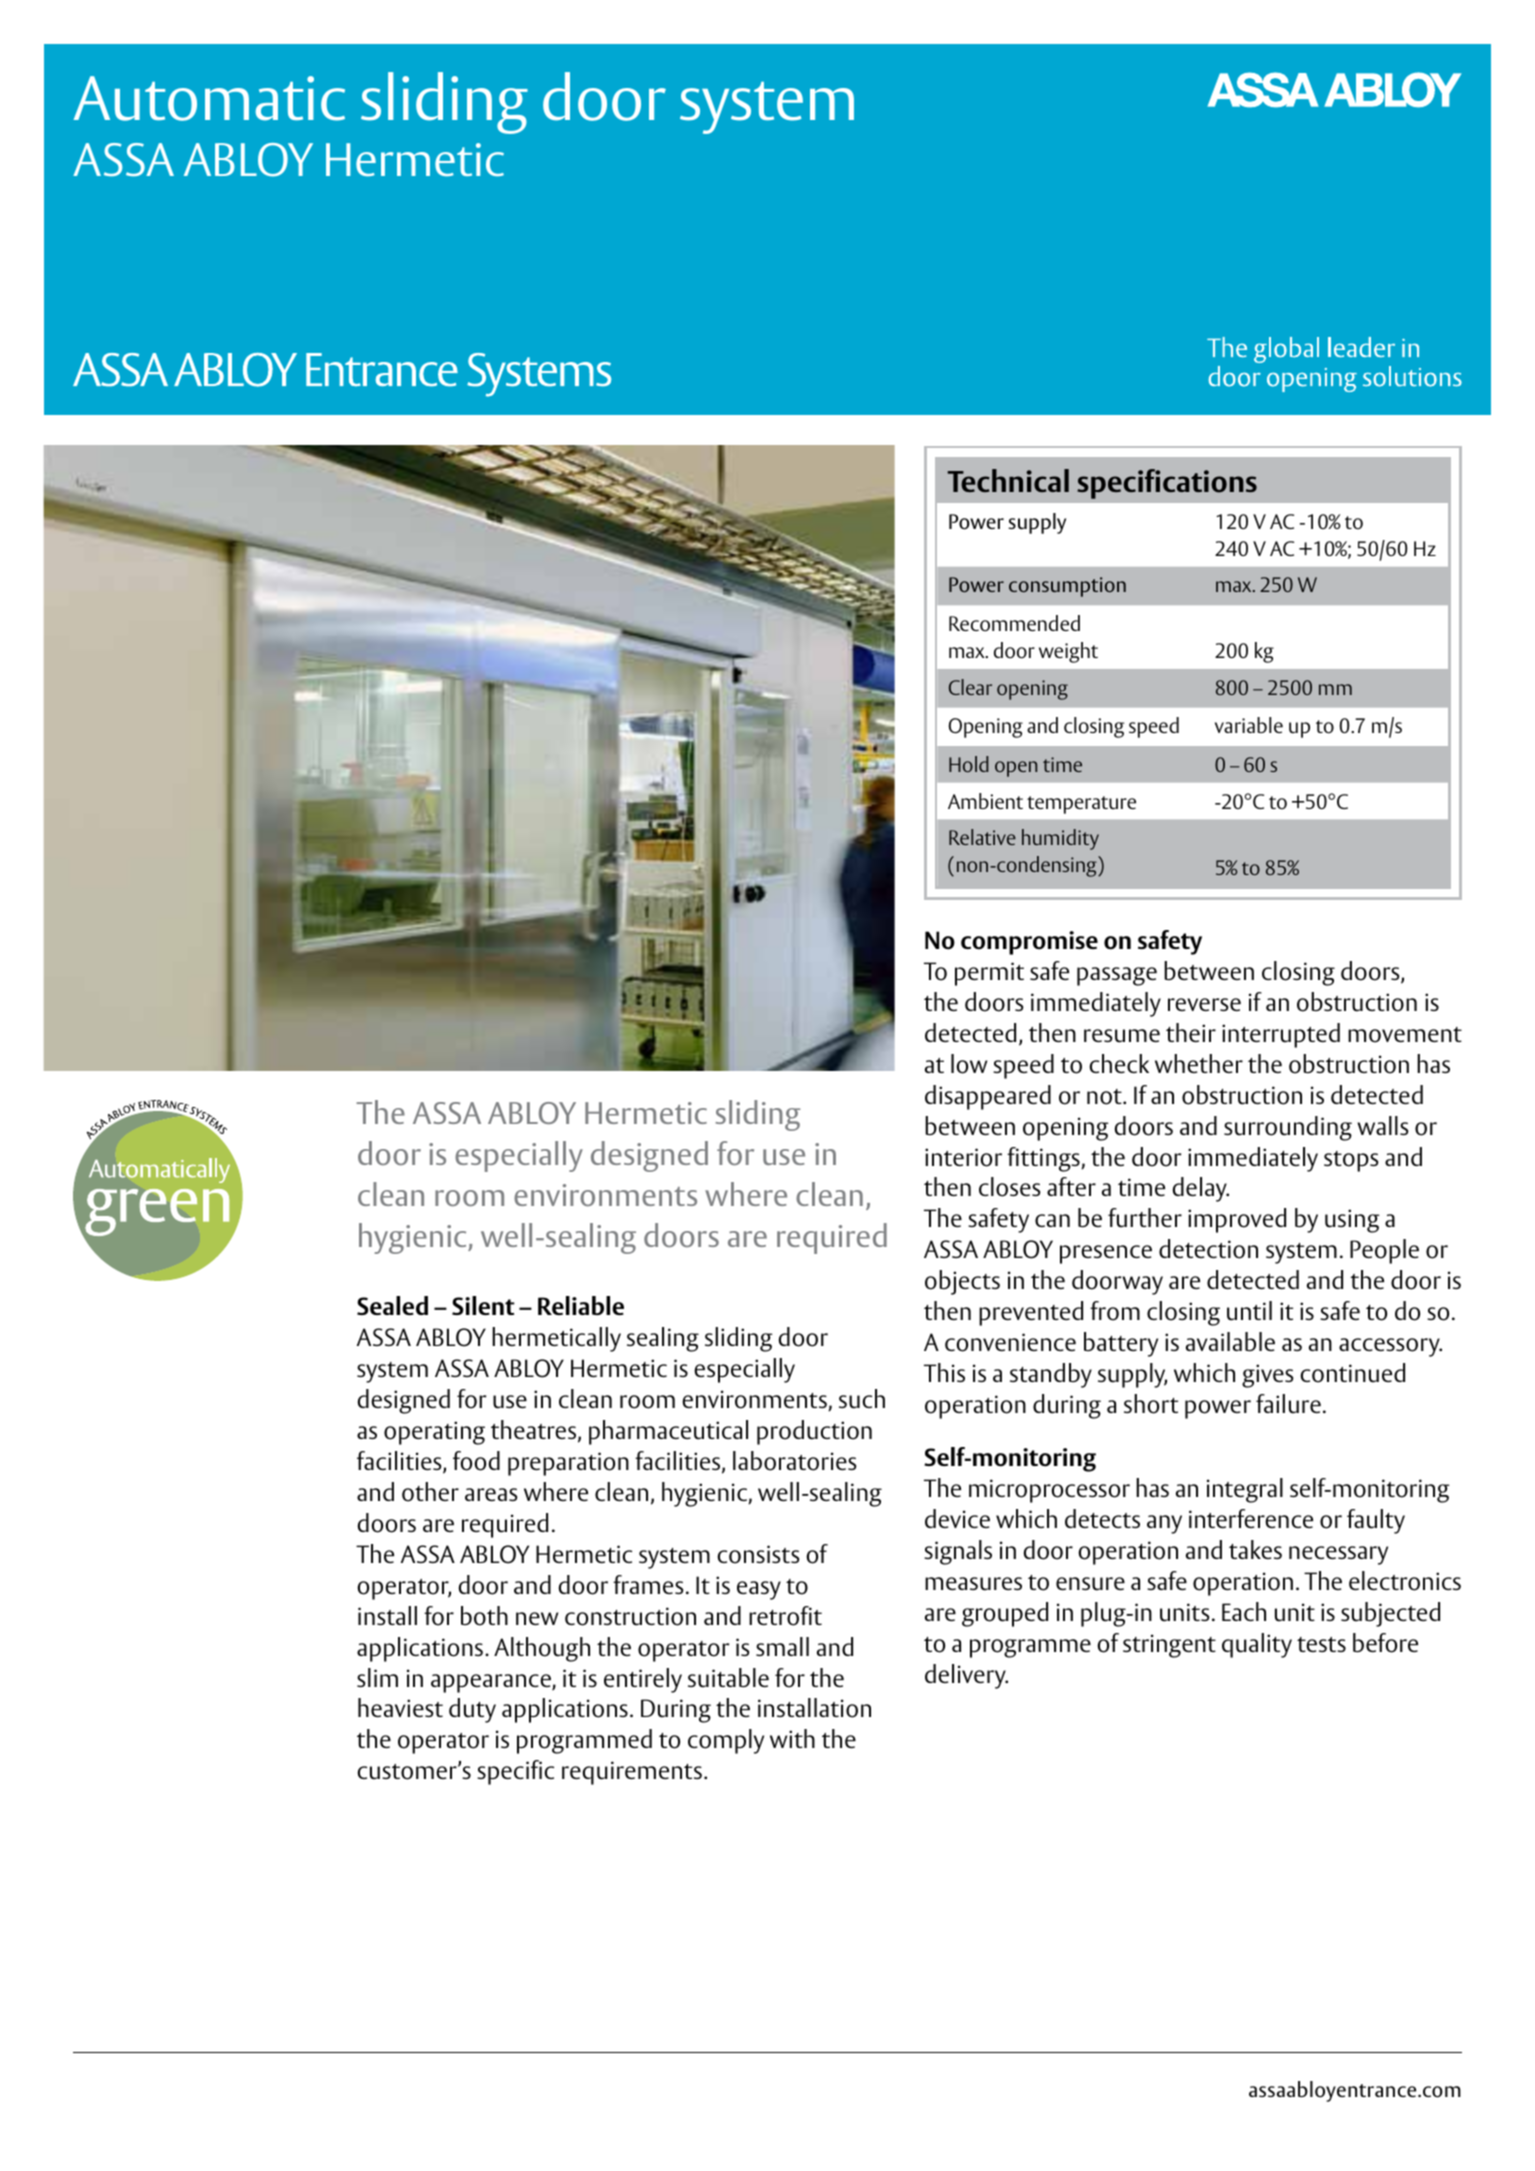 The image size is (1535, 2171). Describe the element at coordinates (400, 1707) in the image. I see `heaviest` at that location.
